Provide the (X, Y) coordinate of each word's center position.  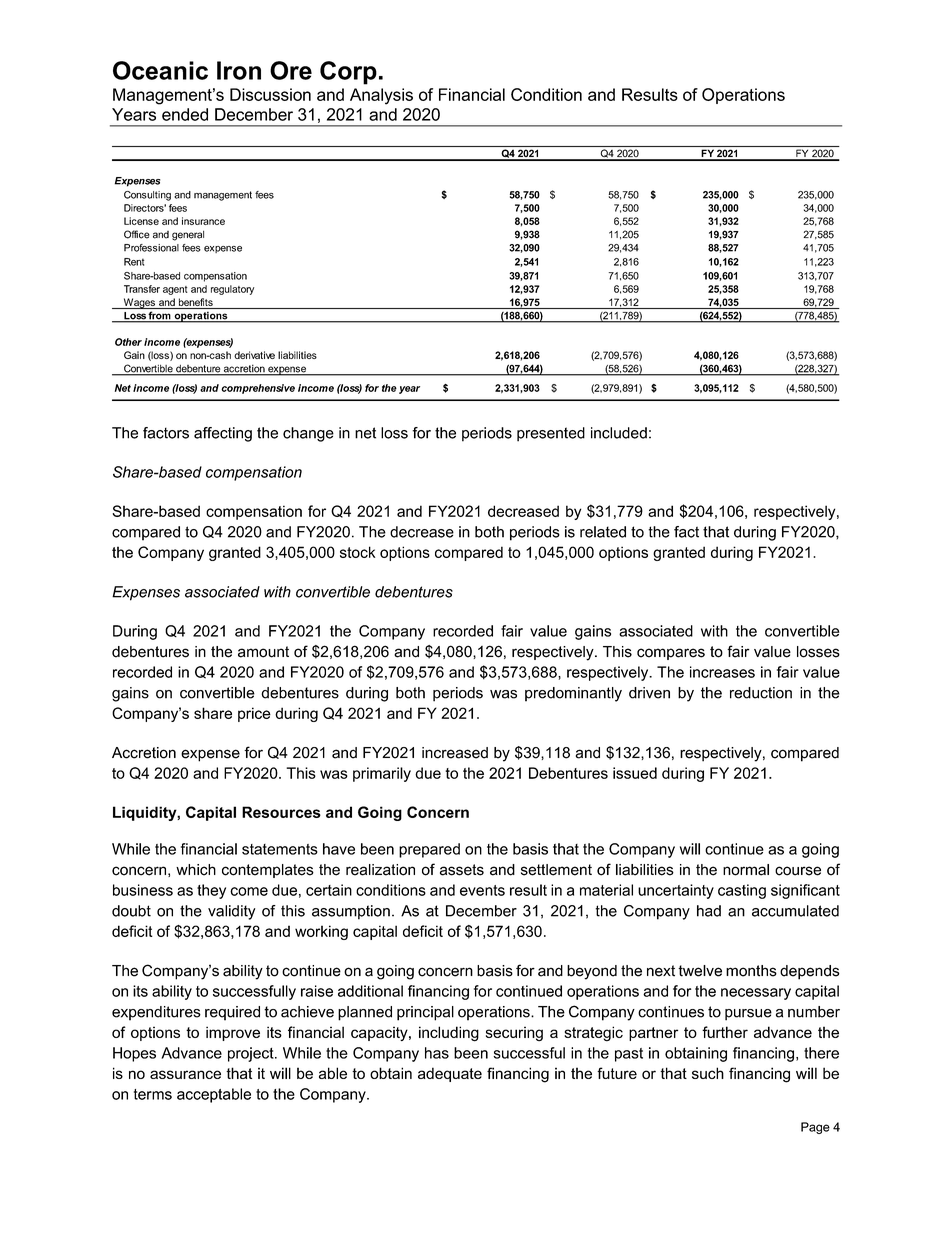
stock (358, 552)
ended (185, 114)
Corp (348, 73)
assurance (185, 1074)
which (196, 870)
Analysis (381, 96)
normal (746, 870)
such (708, 1073)
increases (722, 672)
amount (263, 652)
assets (462, 870)
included (619, 433)
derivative (254, 355)
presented (551, 434)
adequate (450, 1074)
